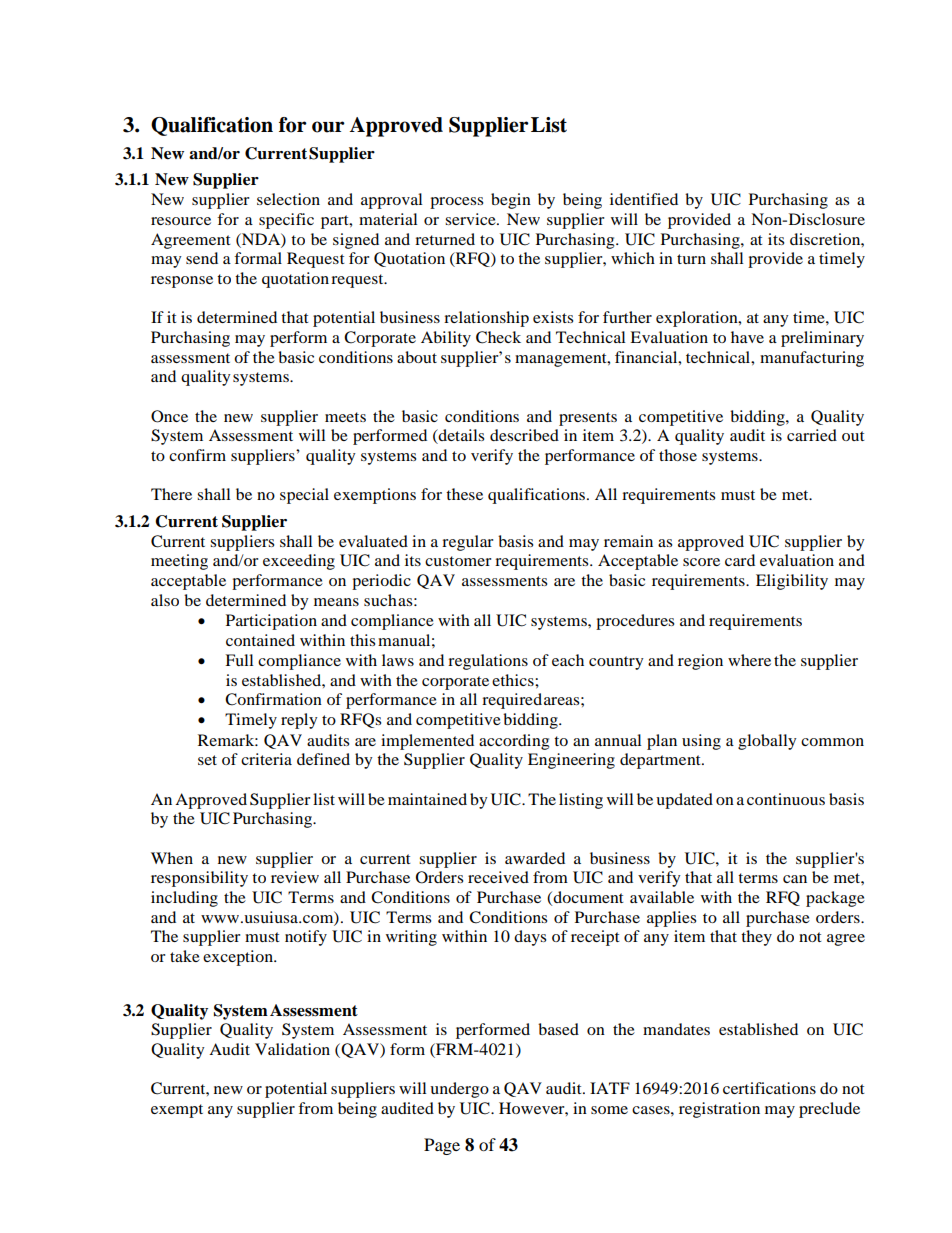  What do you see at coordinates (795, 879) in the document?
I see `can` at bounding box center [795, 879].
